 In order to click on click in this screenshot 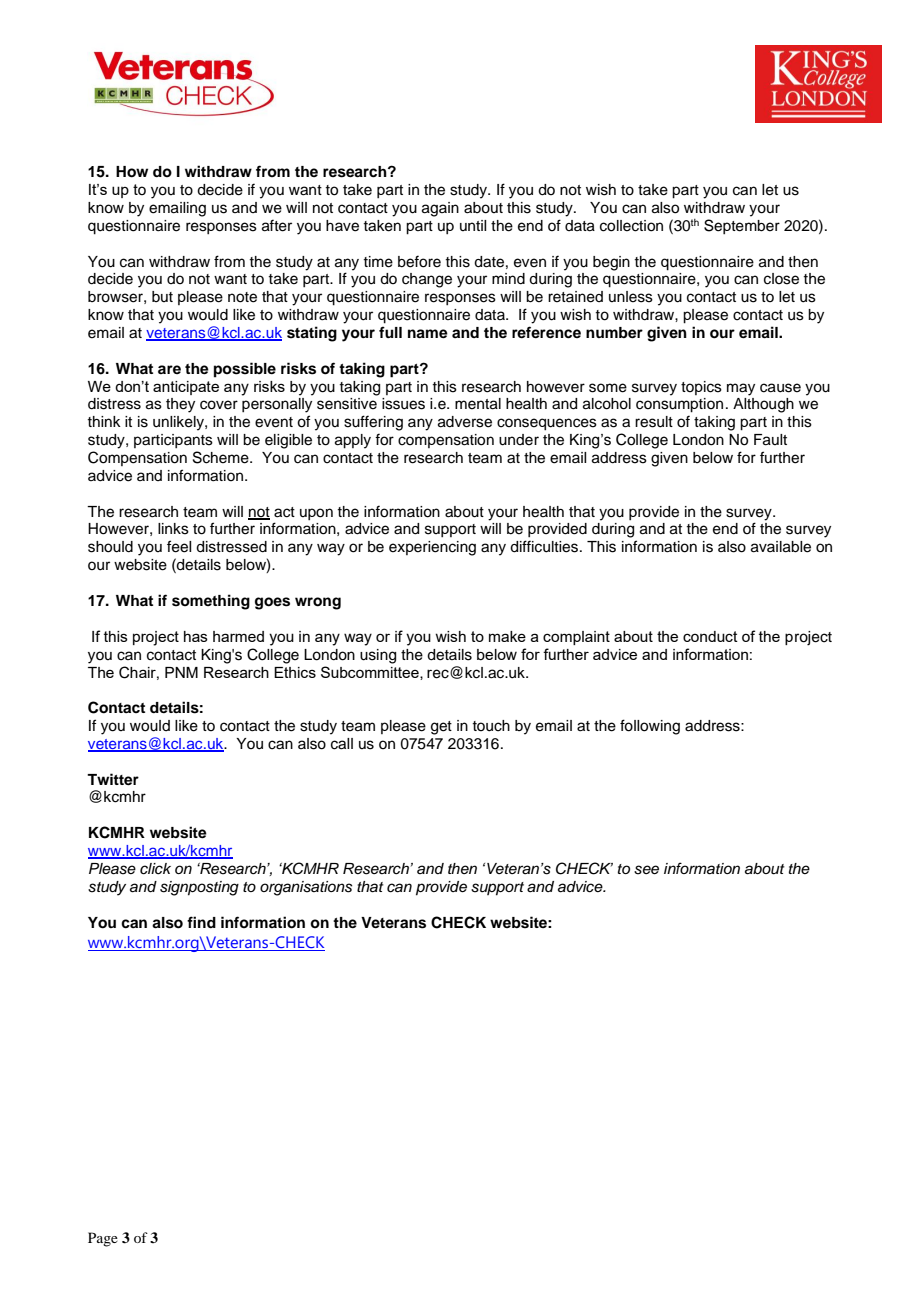, I will do `click(155, 869)`.
